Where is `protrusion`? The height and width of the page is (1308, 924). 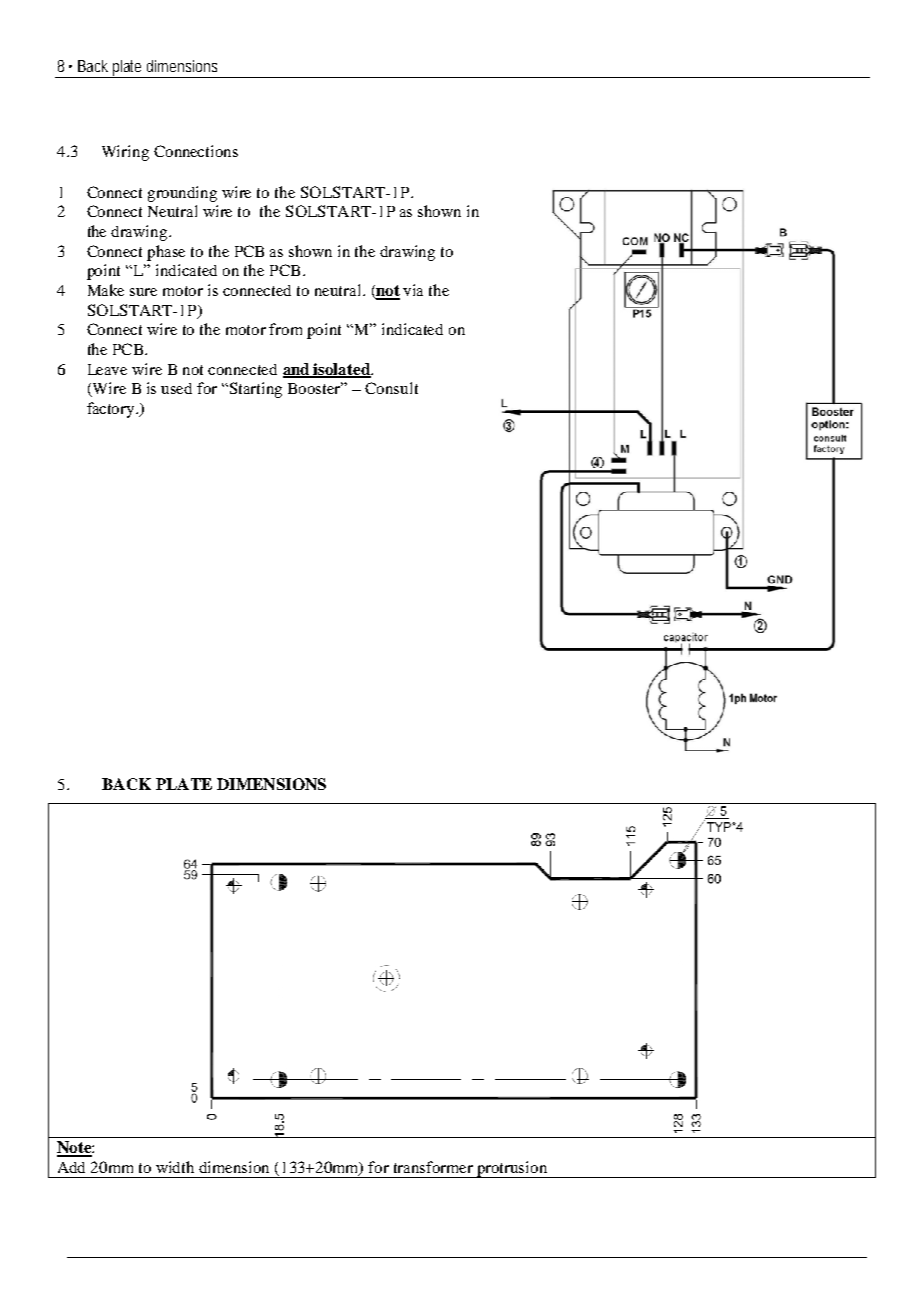 protrusion is located at coordinates (512, 1169).
